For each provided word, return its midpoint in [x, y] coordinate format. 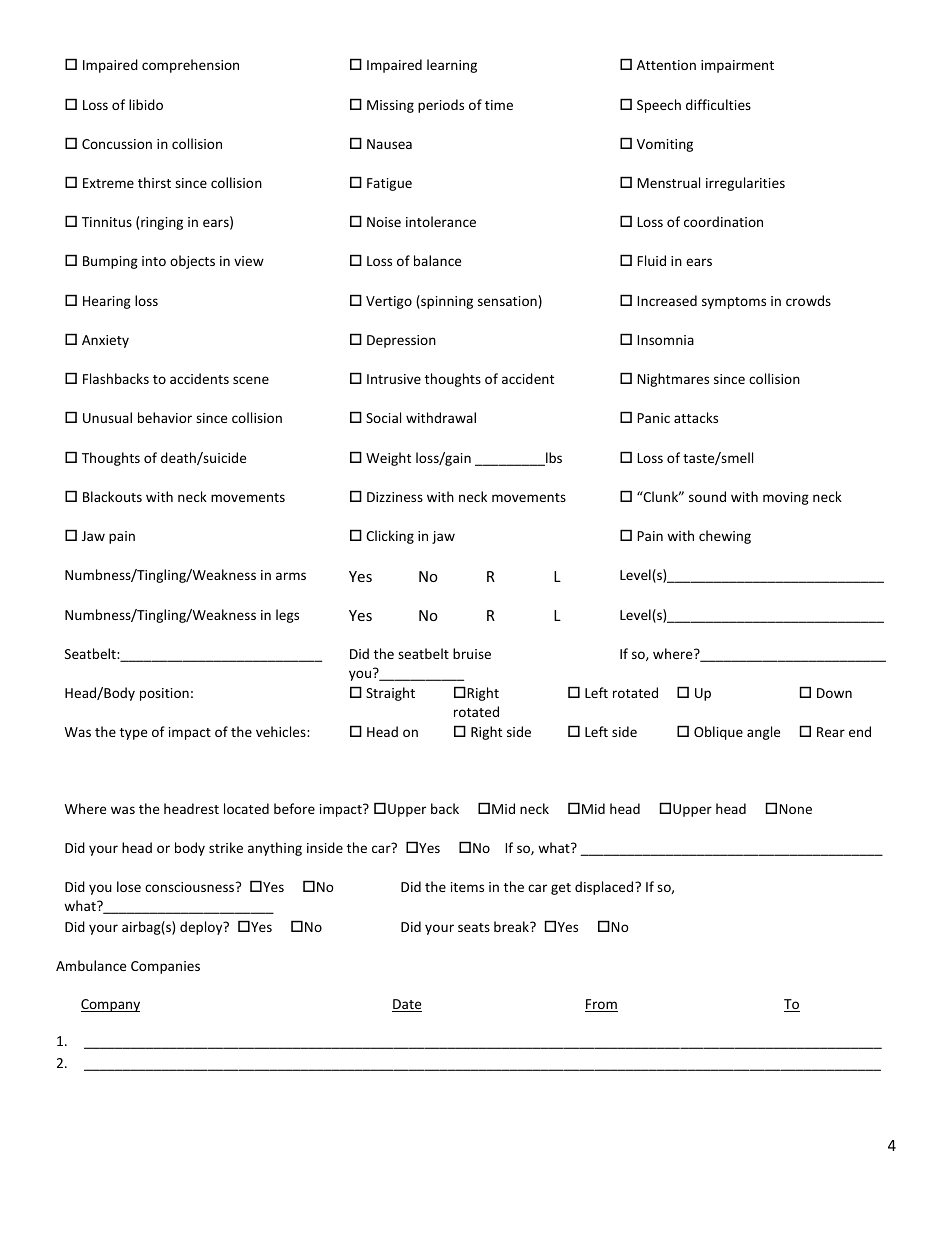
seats [474, 927]
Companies [165, 967]
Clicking [390, 537]
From [601, 1005]
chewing [725, 537]
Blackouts [112, 496]
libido [146, 104]
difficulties [718, 104]
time [499, 105]
